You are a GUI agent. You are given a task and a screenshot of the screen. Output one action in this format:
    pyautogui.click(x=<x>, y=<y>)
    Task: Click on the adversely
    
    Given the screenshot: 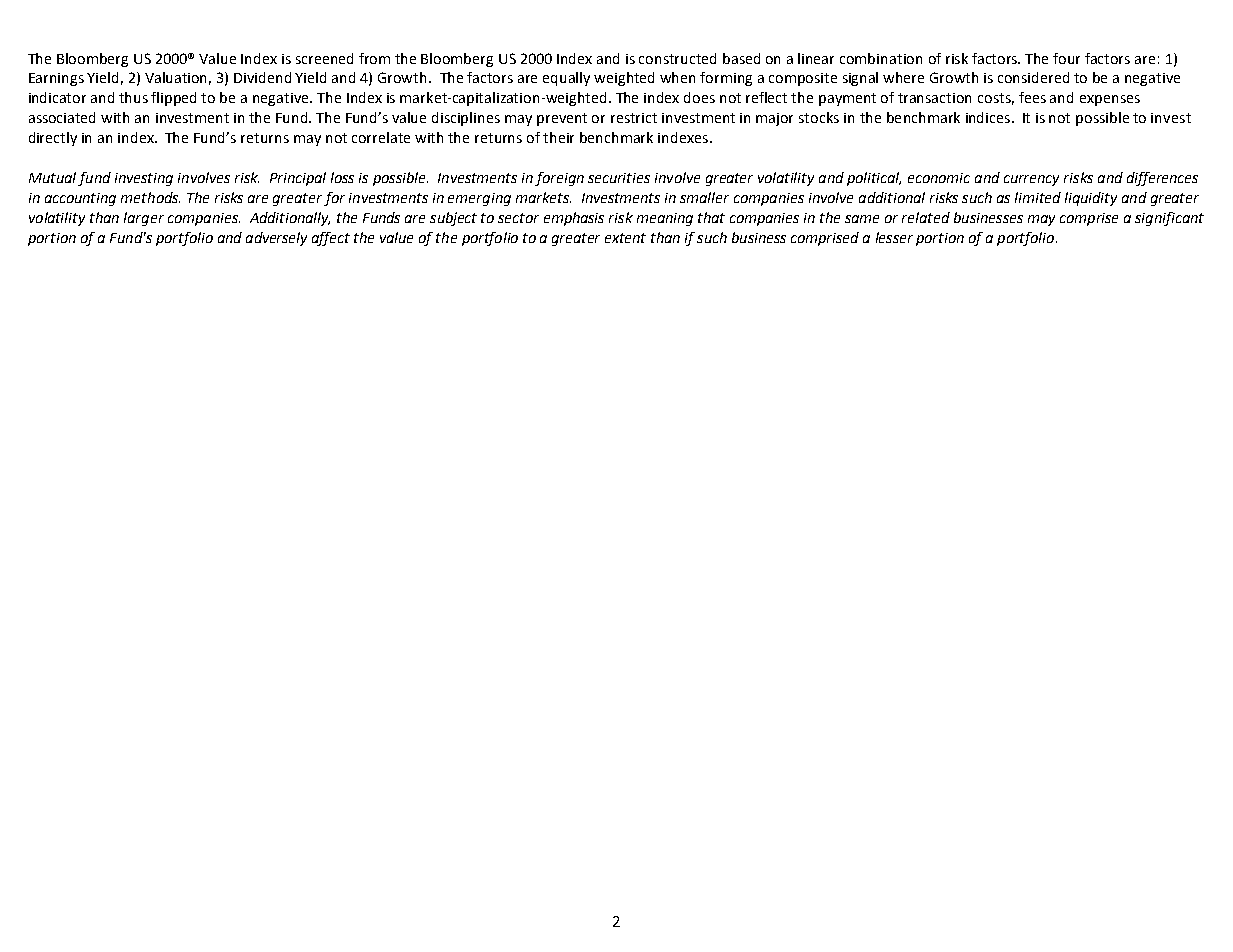 What is the action you would take?
    pyautogui.click(x=276, y=239)
